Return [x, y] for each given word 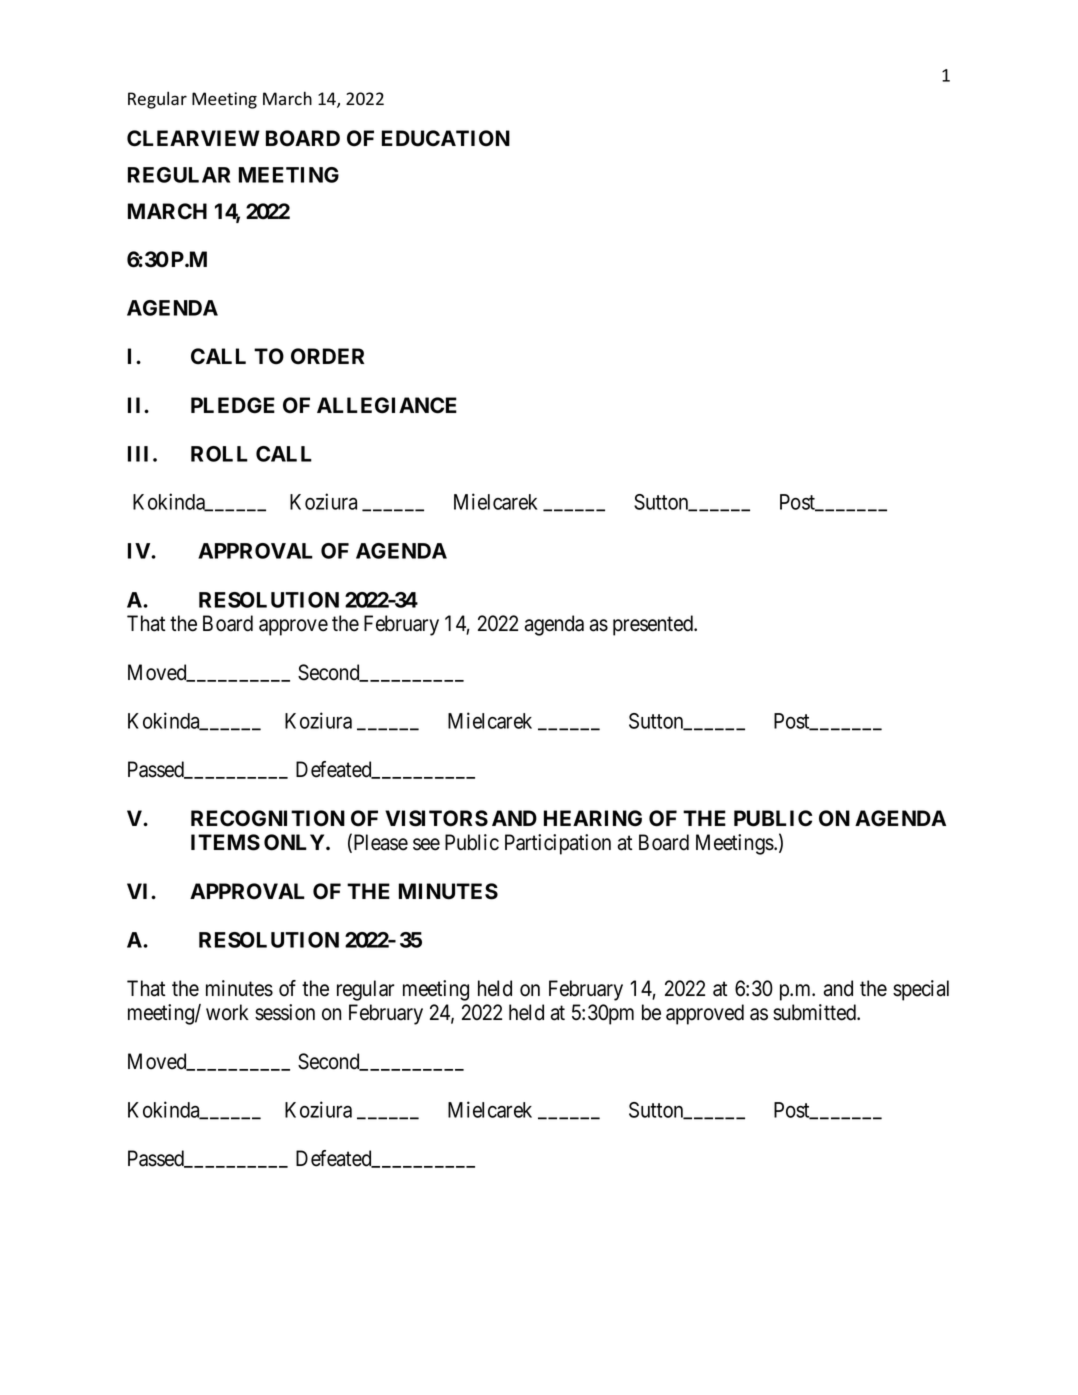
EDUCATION [446, 138]
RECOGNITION [268, 818]
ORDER [327, 356]
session [285, 1012]
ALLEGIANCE [387, 405]
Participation [558, 844]
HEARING [593, 818]
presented [654, 625]
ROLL [219, 454]
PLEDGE [233, 405]
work [227, 1012]
